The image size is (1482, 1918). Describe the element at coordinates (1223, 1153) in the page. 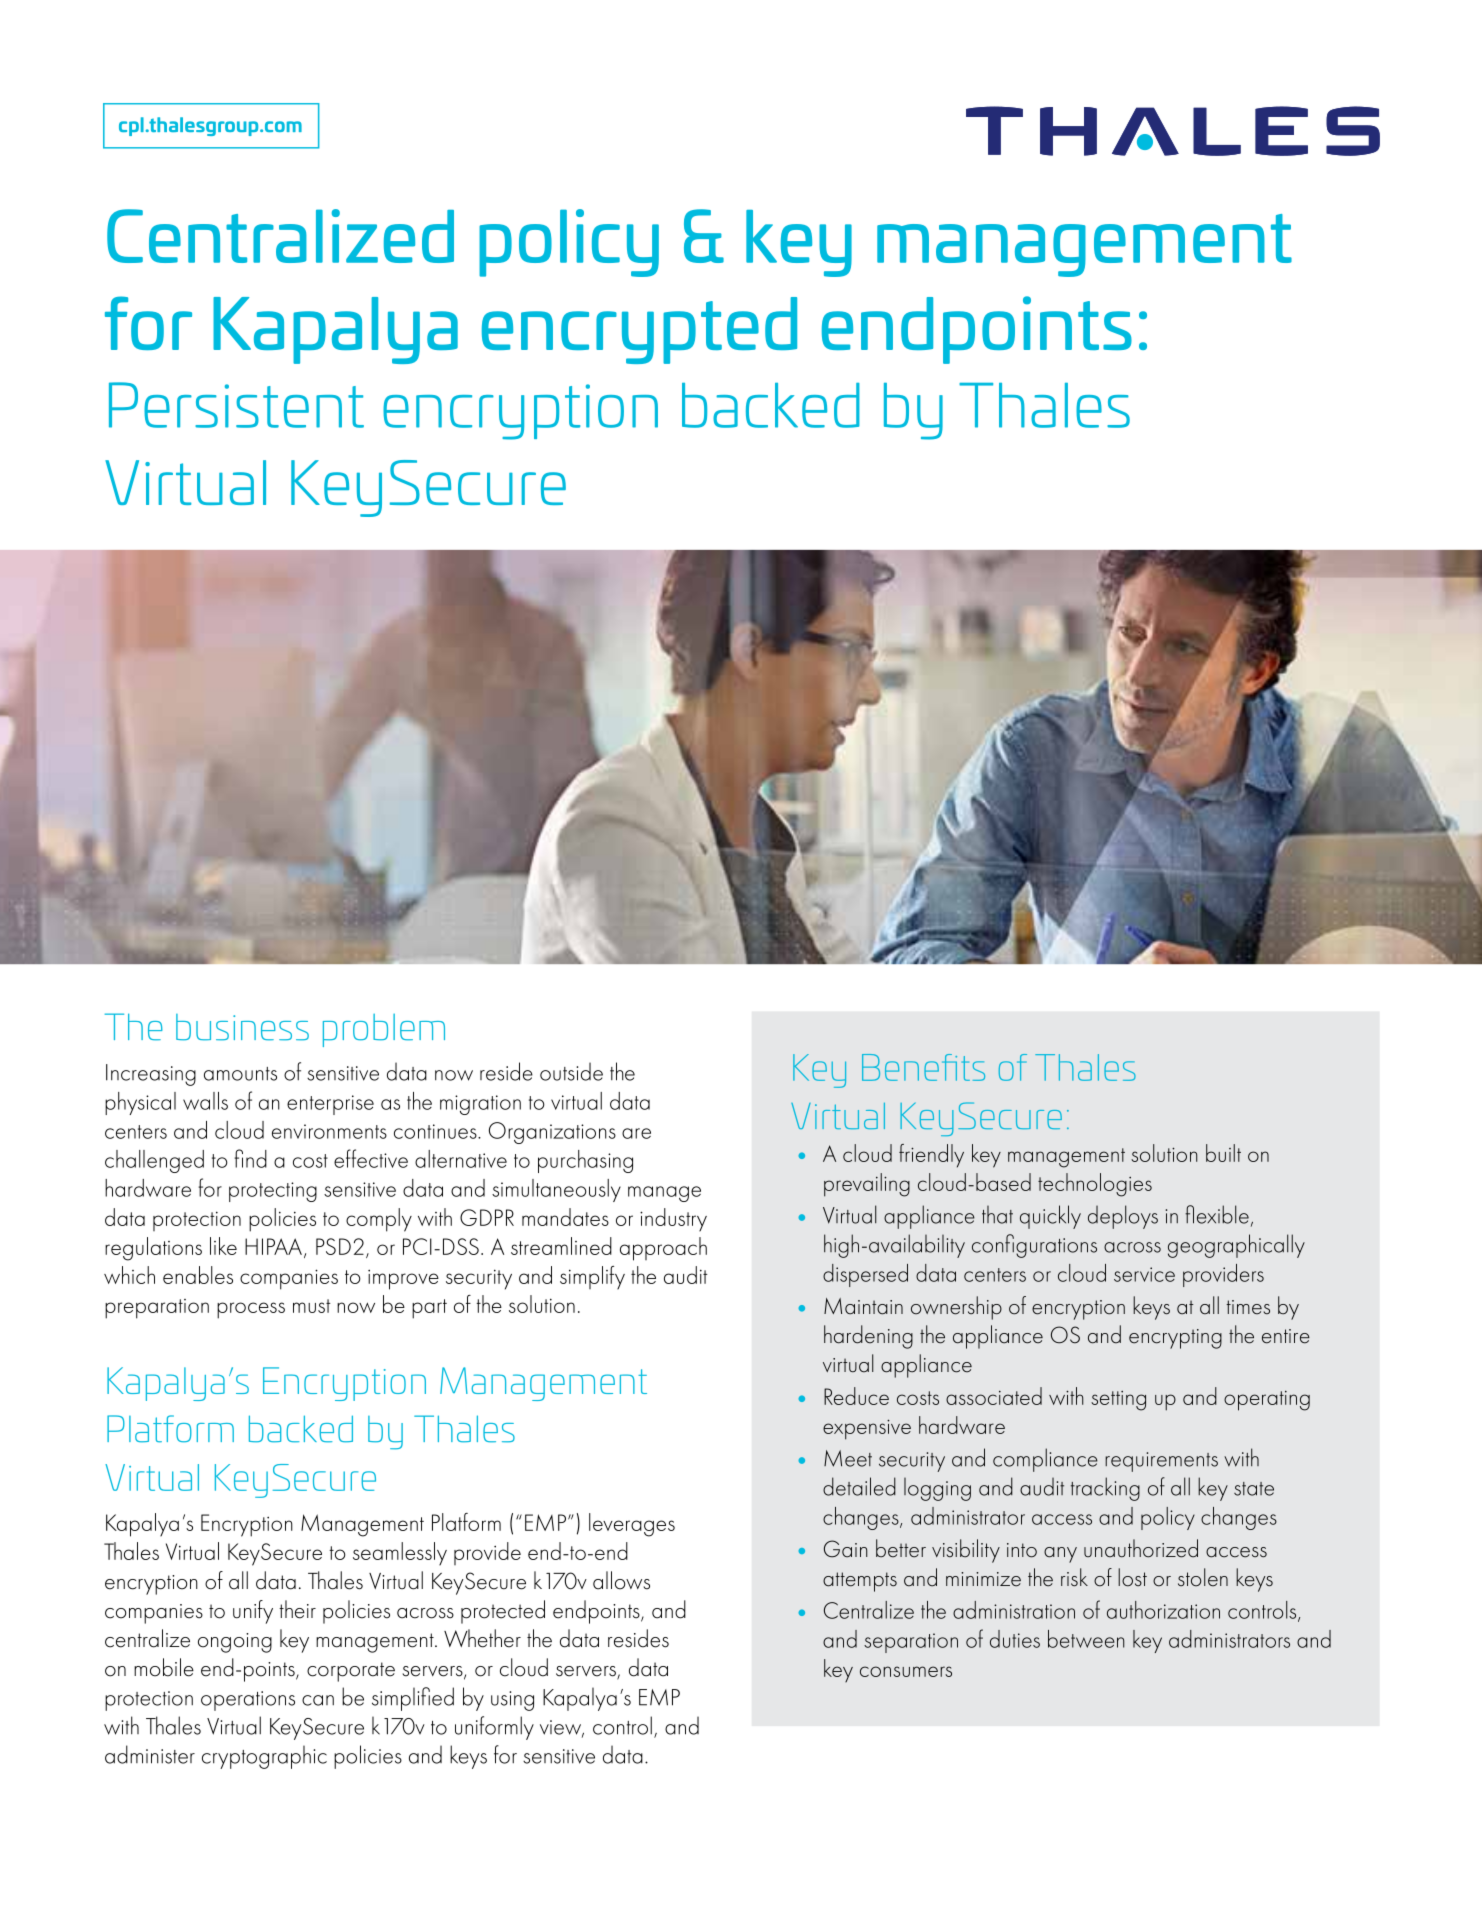

I see `built` at that location.
